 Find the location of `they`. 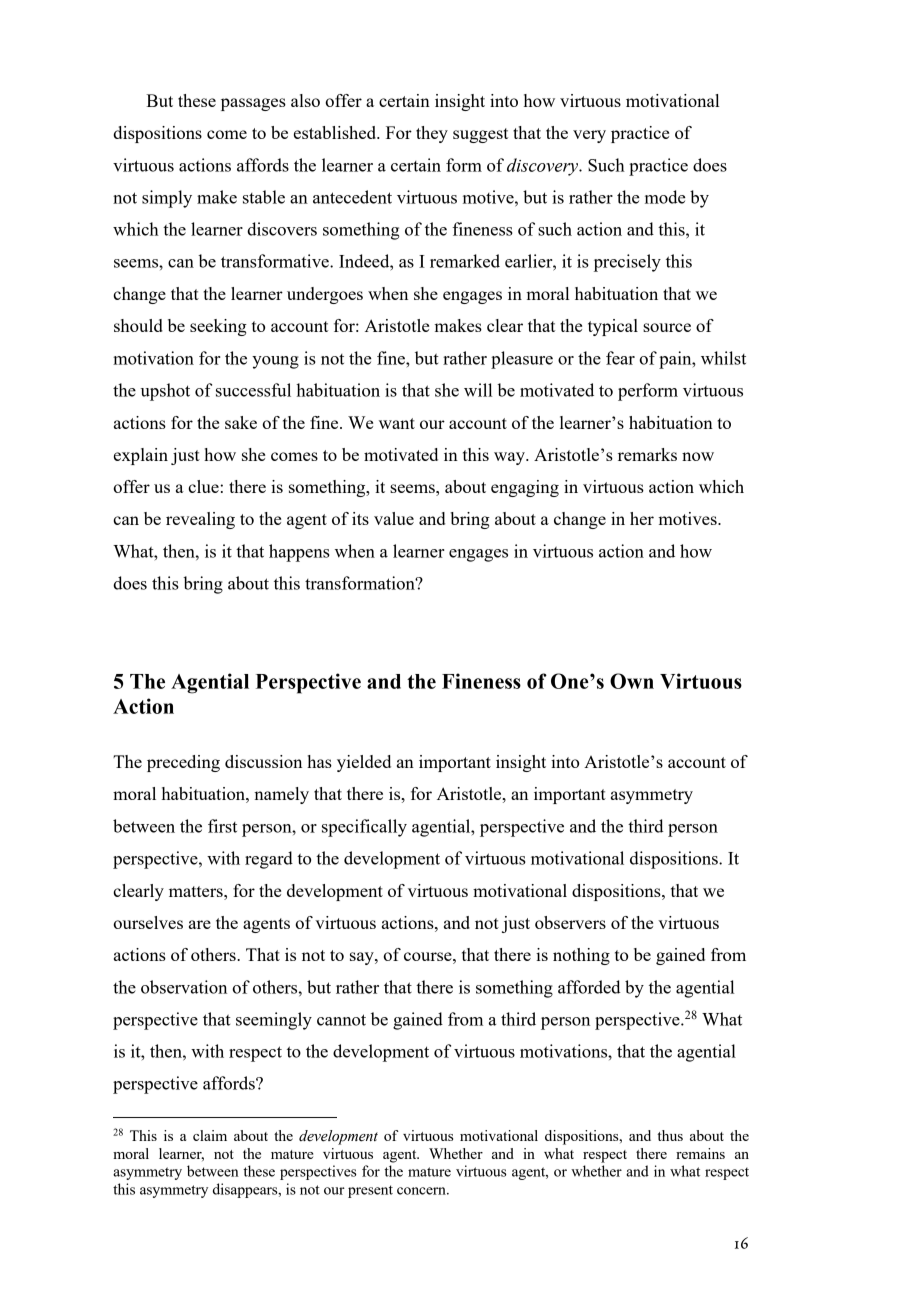

they is located at coordinates (432, 134).
